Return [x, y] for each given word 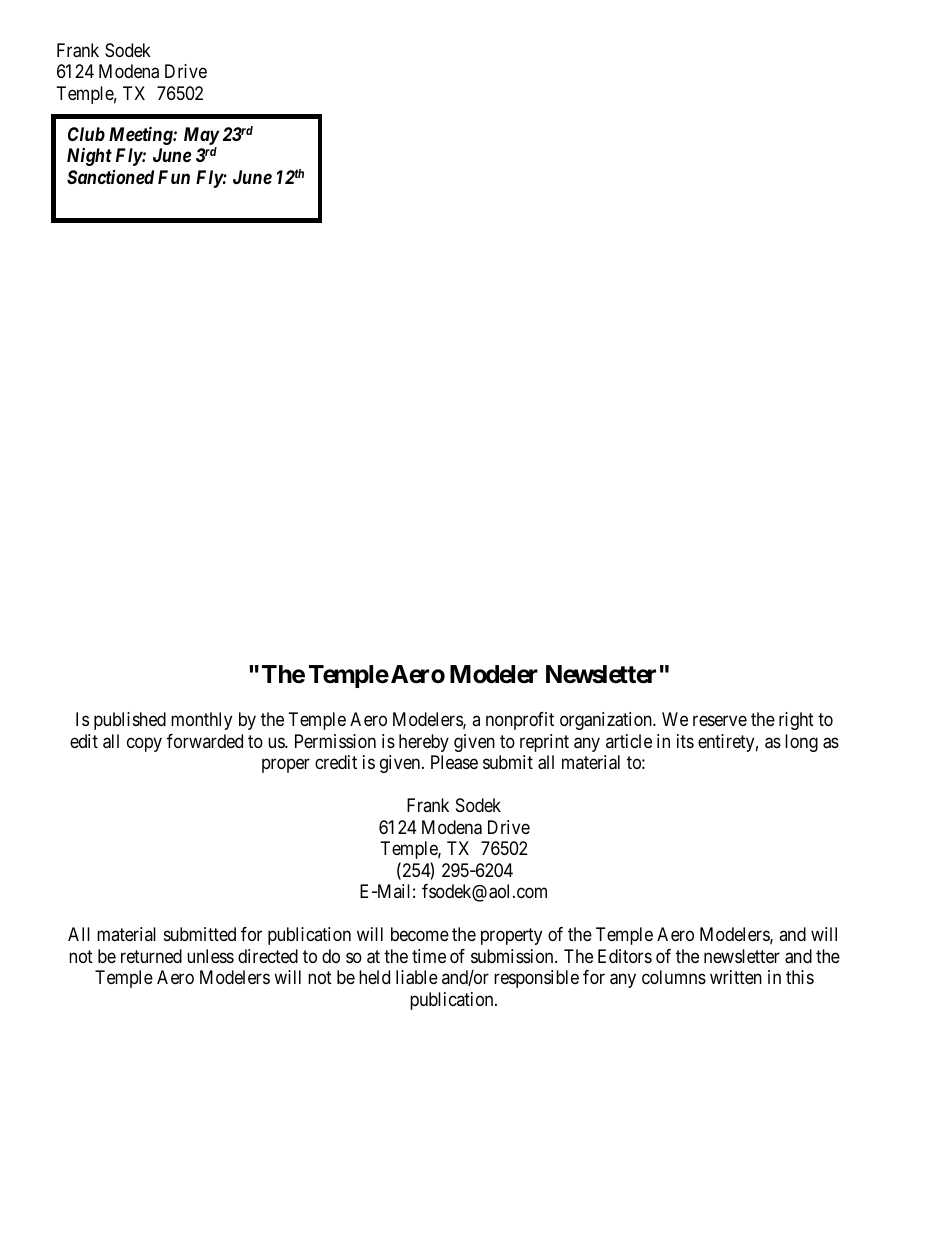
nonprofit [520, 721]
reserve [720, 721]
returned [151, 956]
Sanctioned [110, 177]
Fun [174, 177]
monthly [201, 721]
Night [89, 157]
